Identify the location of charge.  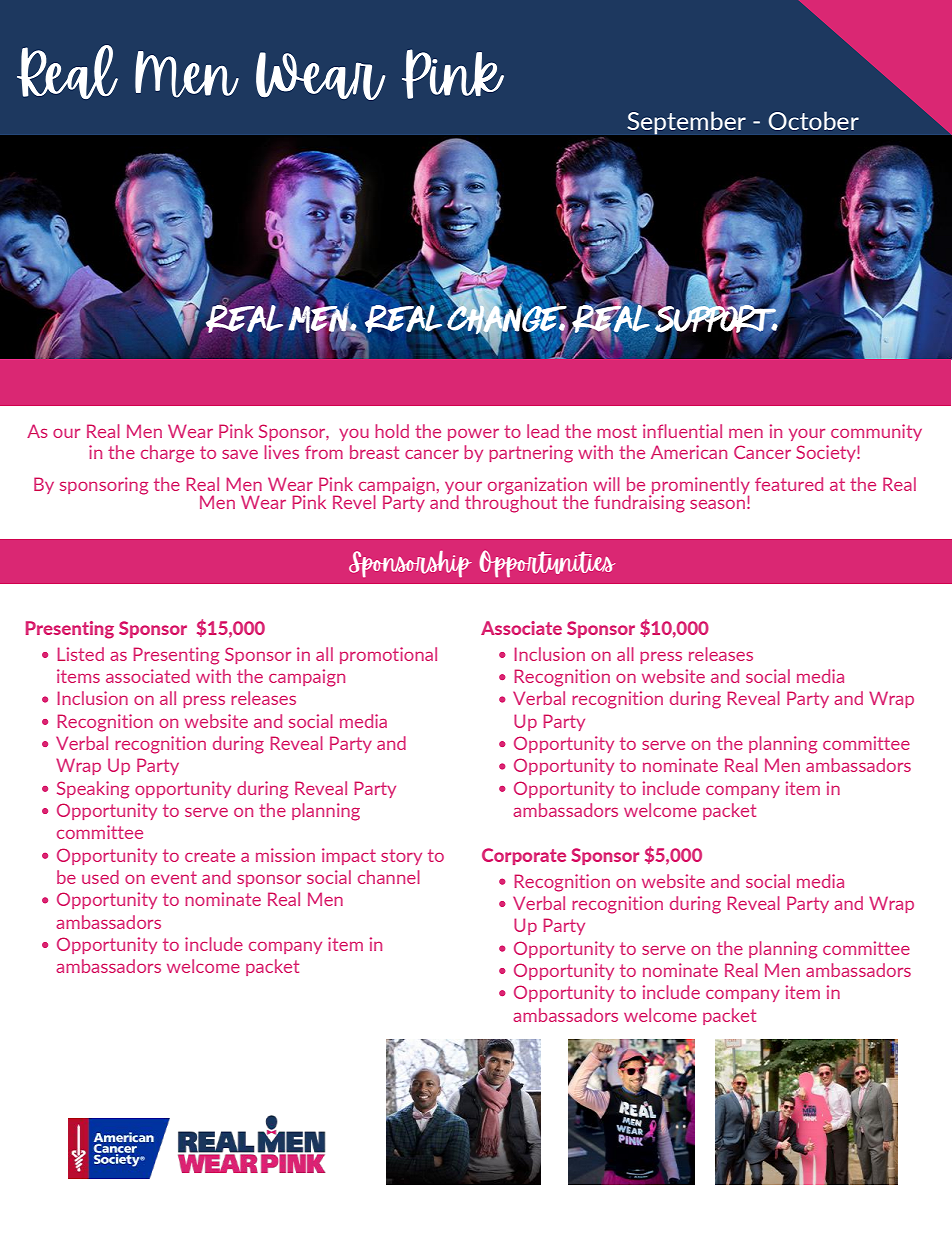
(167, 454).
